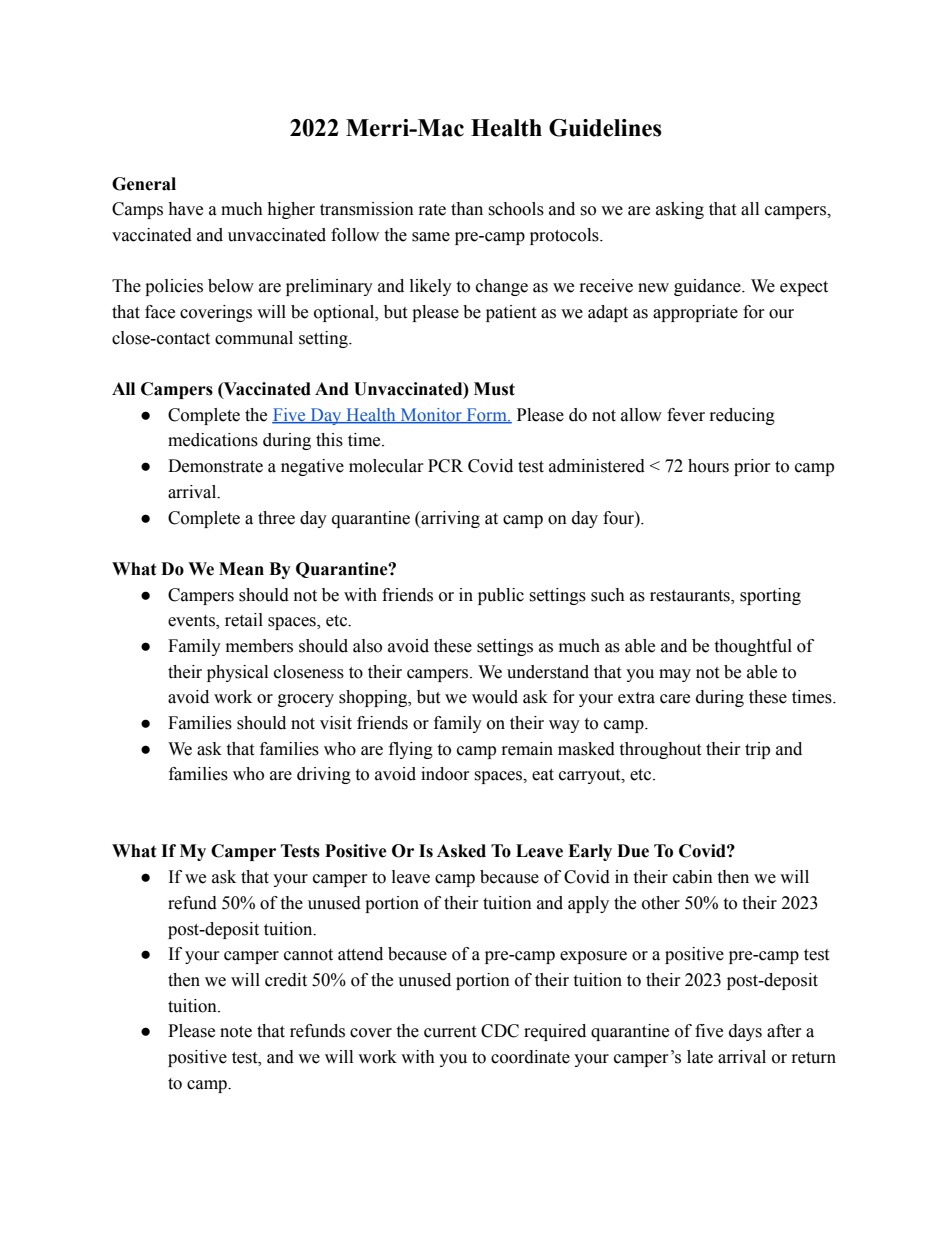 The image size is (952, 1233). I want to click on public, so click(501, 596).
